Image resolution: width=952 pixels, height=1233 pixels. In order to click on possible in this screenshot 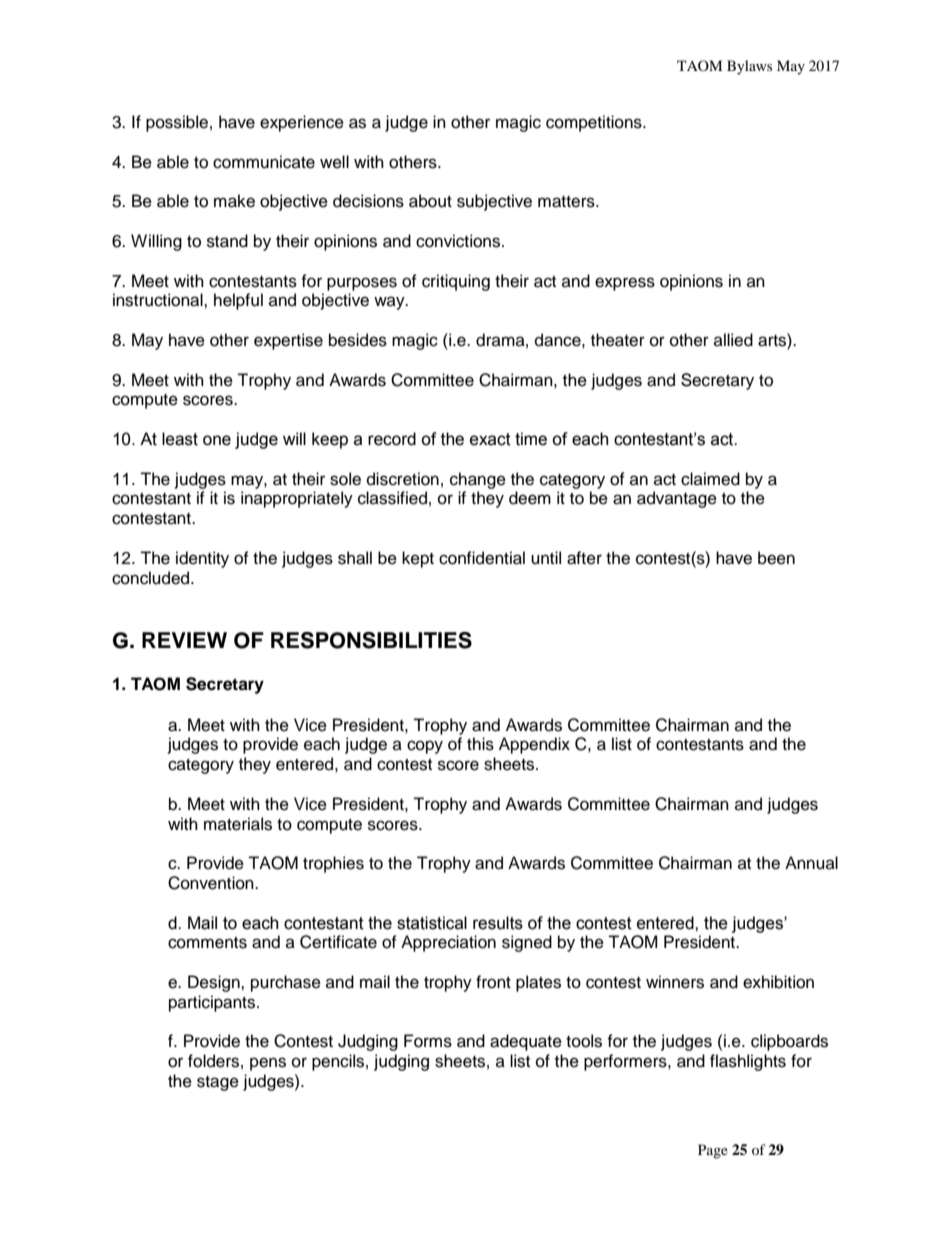, I will do `click(177, 123)`.
